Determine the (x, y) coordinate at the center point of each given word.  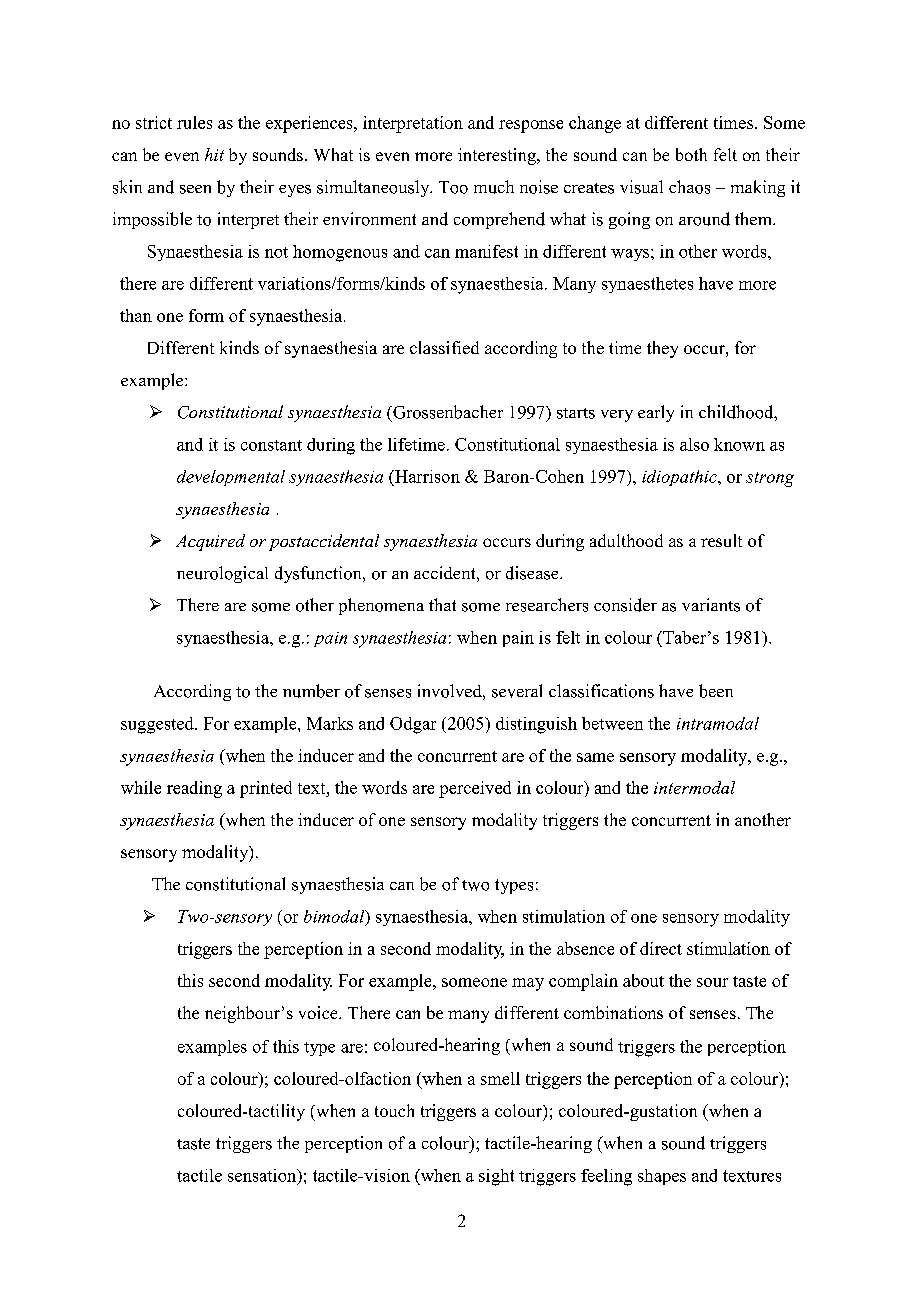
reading (194, 789)
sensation (263, 1176)
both (691, 154)
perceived (475, 789)
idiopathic (680, 478)
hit (214, 154)
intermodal (694, 787)
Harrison (426, 476)
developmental (231, 478)
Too (453, 187)
